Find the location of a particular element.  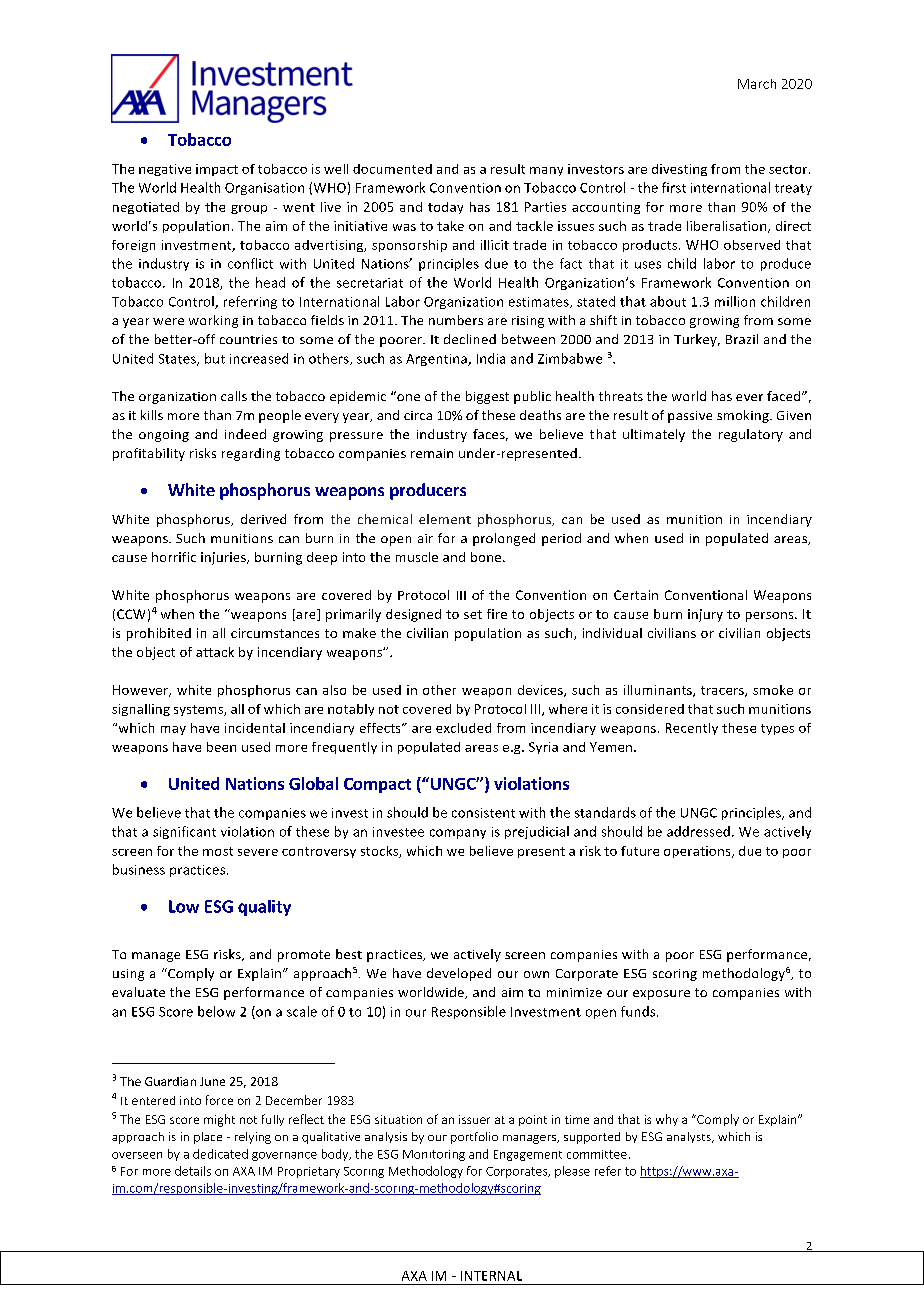

attack is located at coordinates (215, 652).
